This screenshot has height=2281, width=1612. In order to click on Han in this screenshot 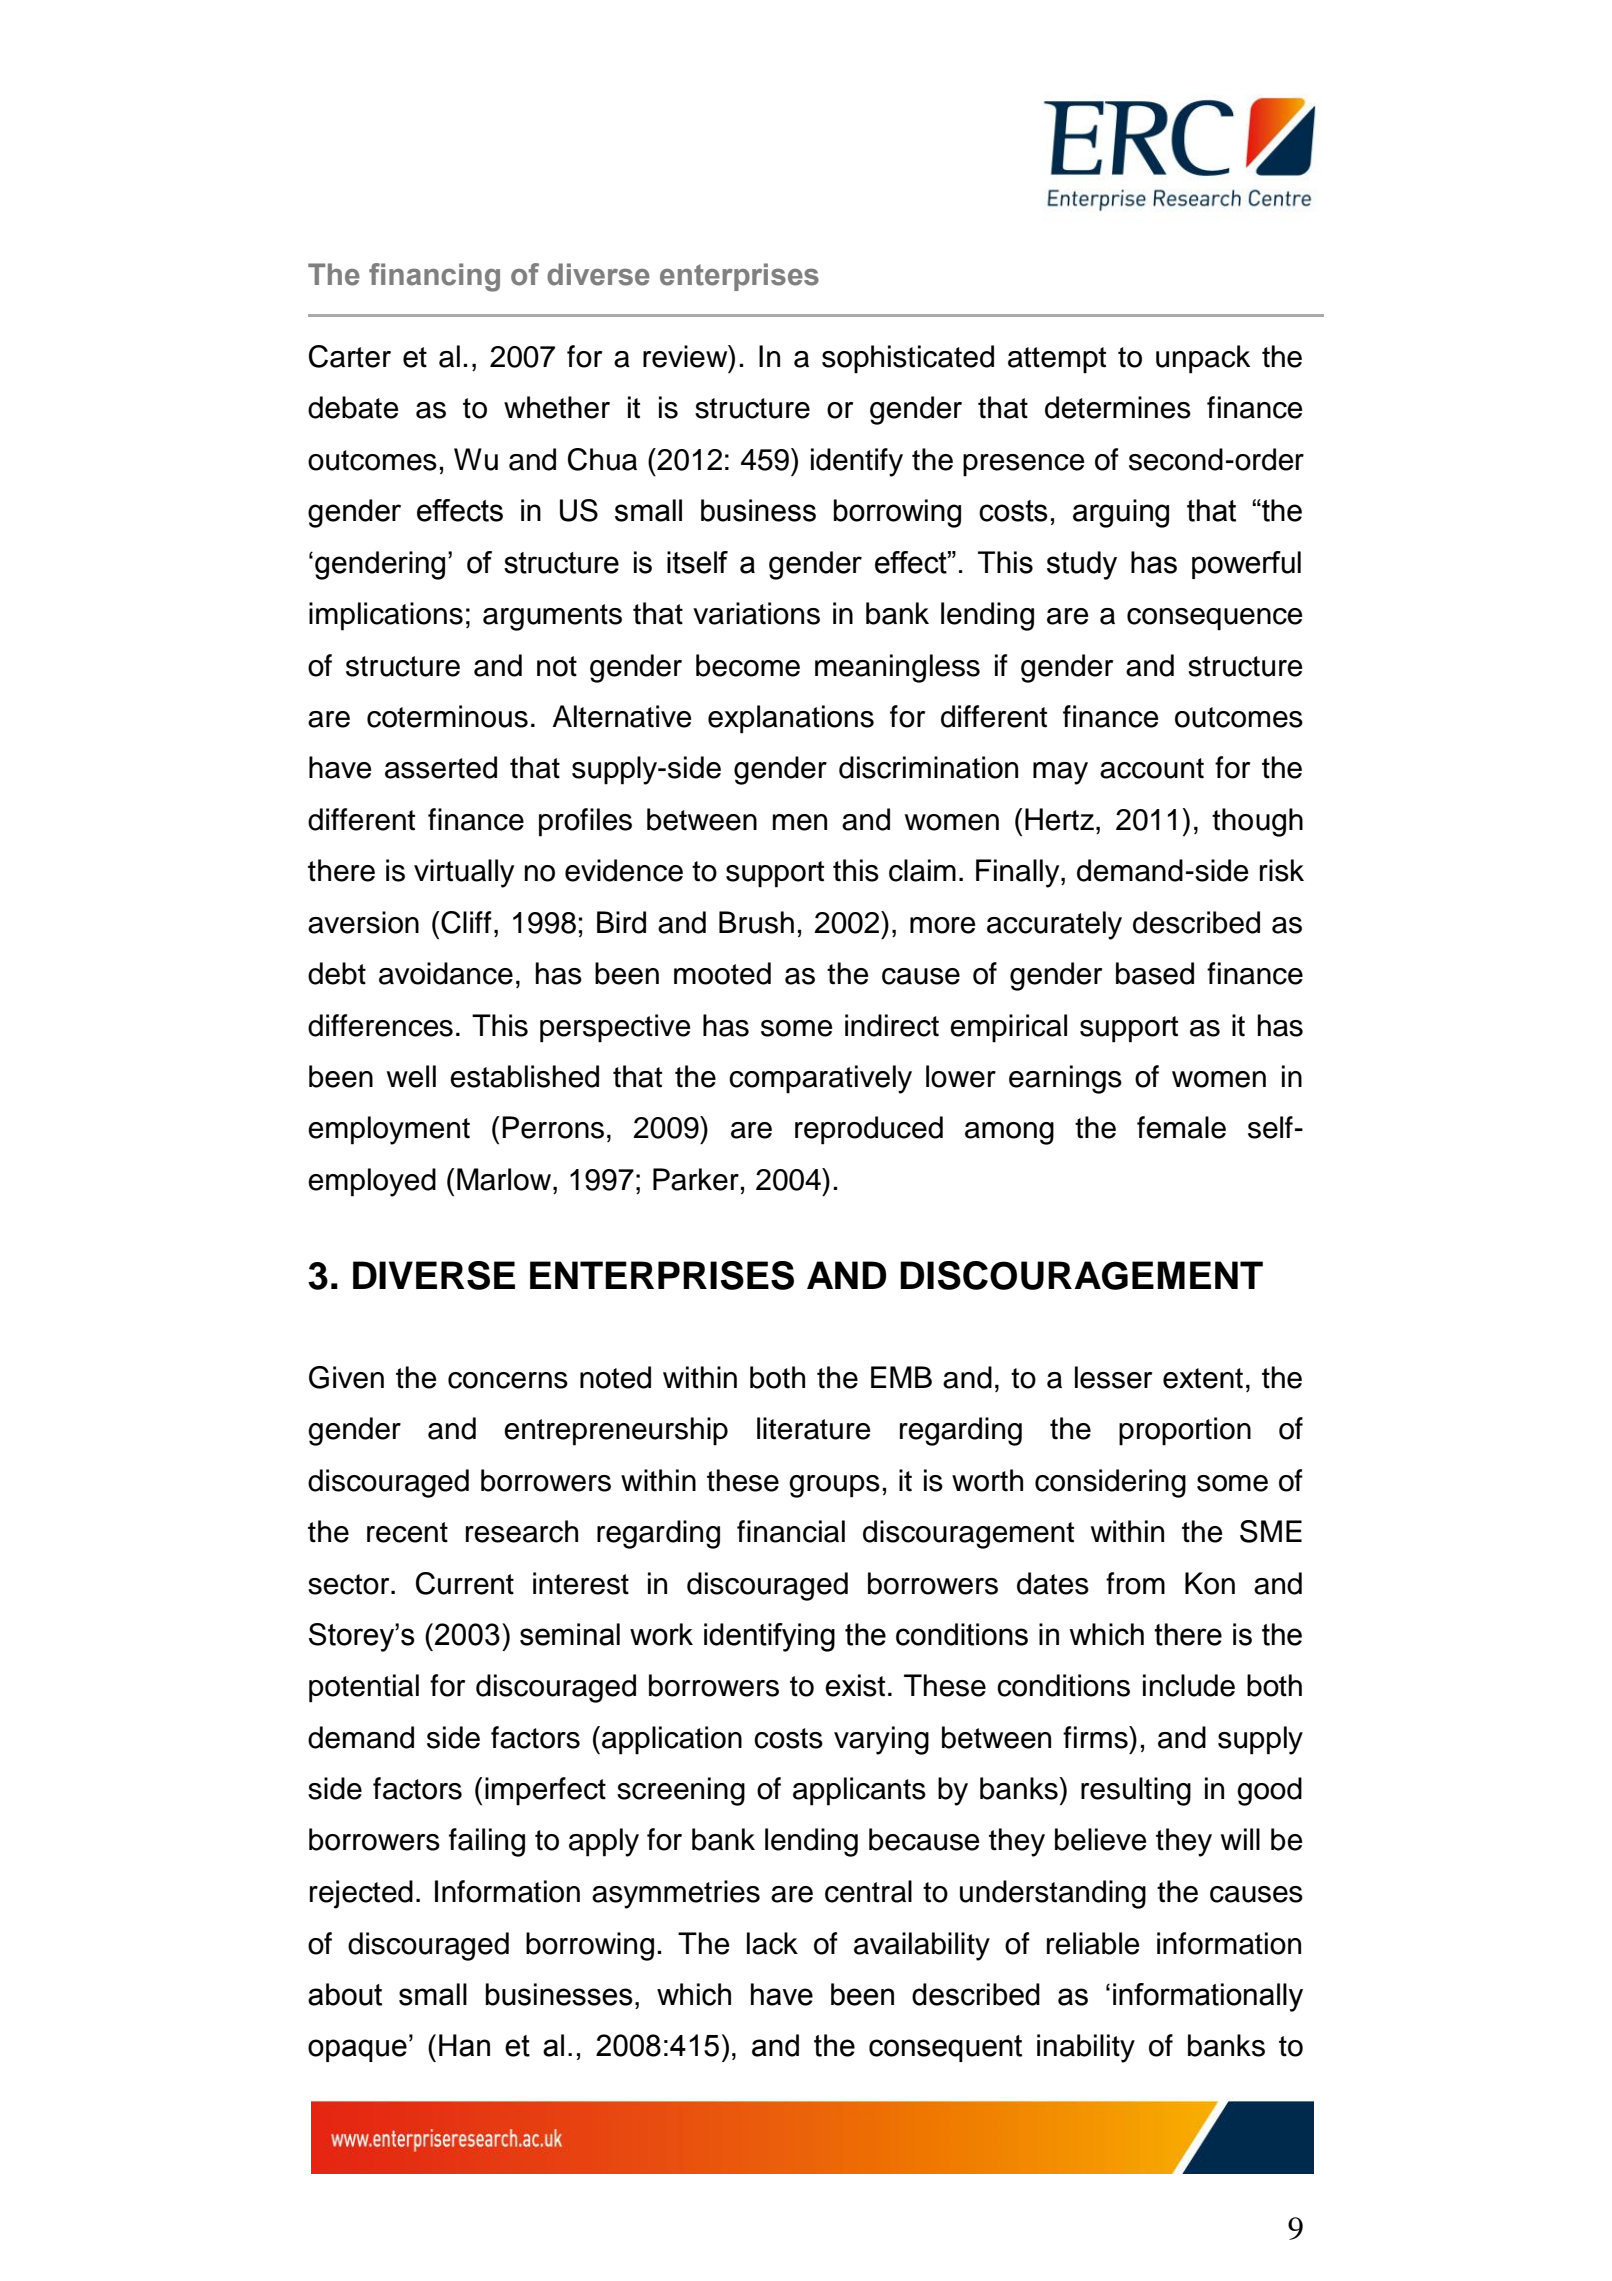, I will do `click(464, 2045)`.
